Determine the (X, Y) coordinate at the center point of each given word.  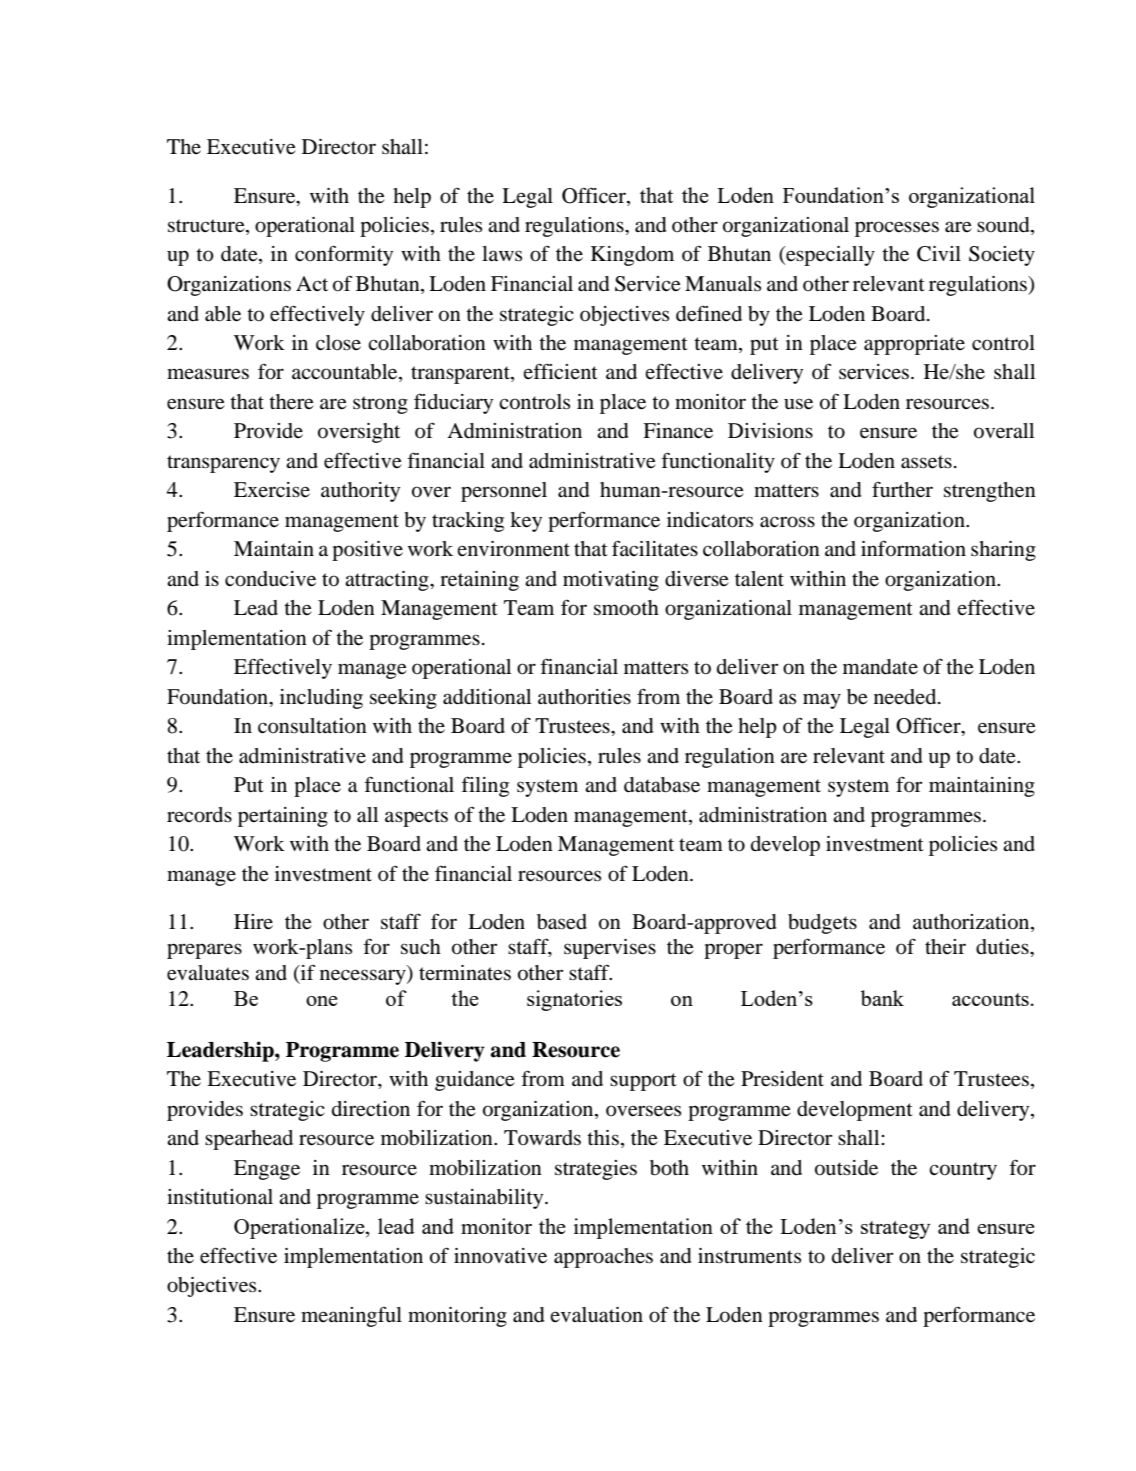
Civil (939, 254)
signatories (574, 1000)
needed (906, 697)
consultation (312, 726)
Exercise (272, 489)
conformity (344, 255)
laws (502, 253)
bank (882, 998)
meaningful (351, 1316)
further (902, 489)
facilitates (655, 548)
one (322, 1001)
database (662, 785)
